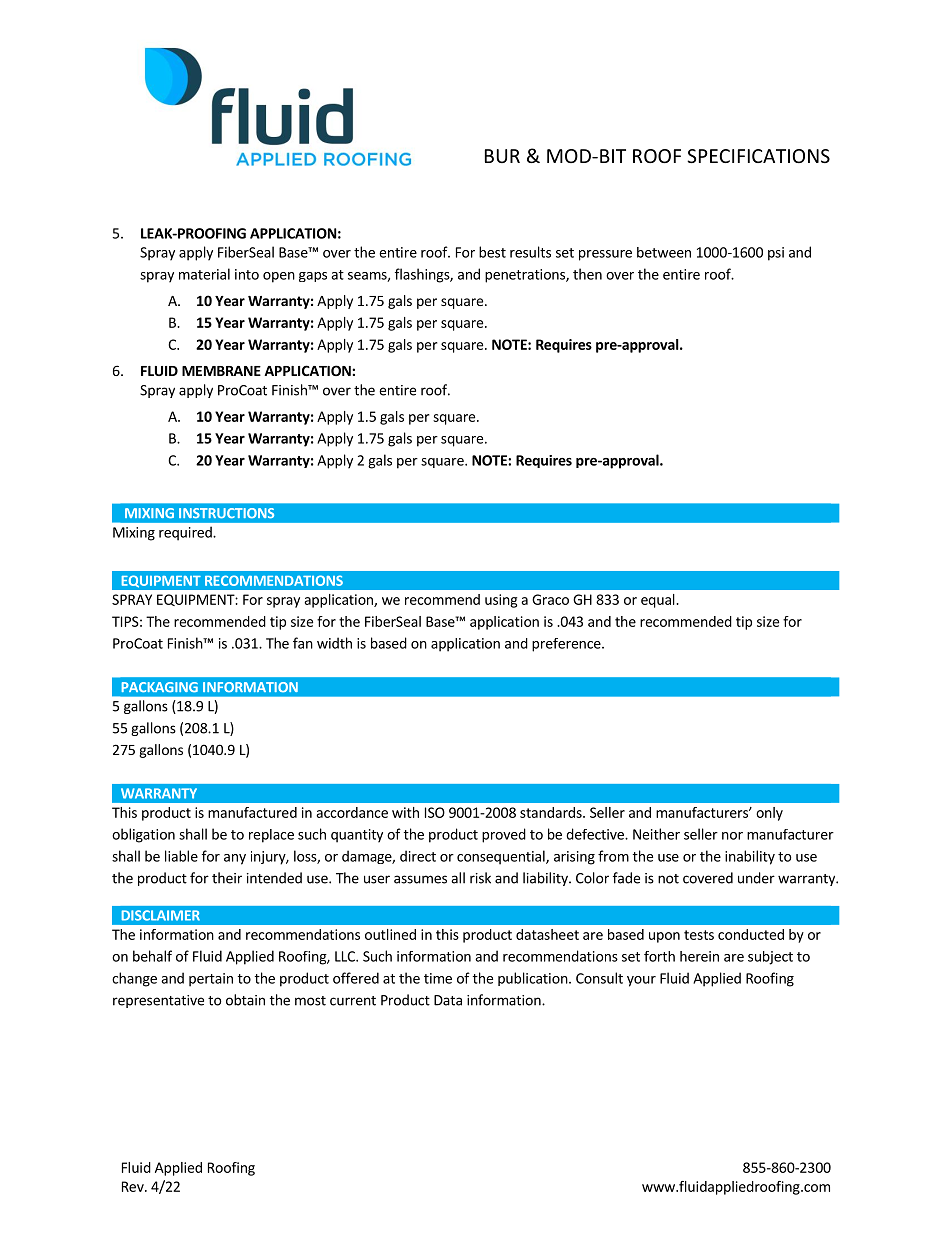  I want to click on preference, so click(567, 645).
